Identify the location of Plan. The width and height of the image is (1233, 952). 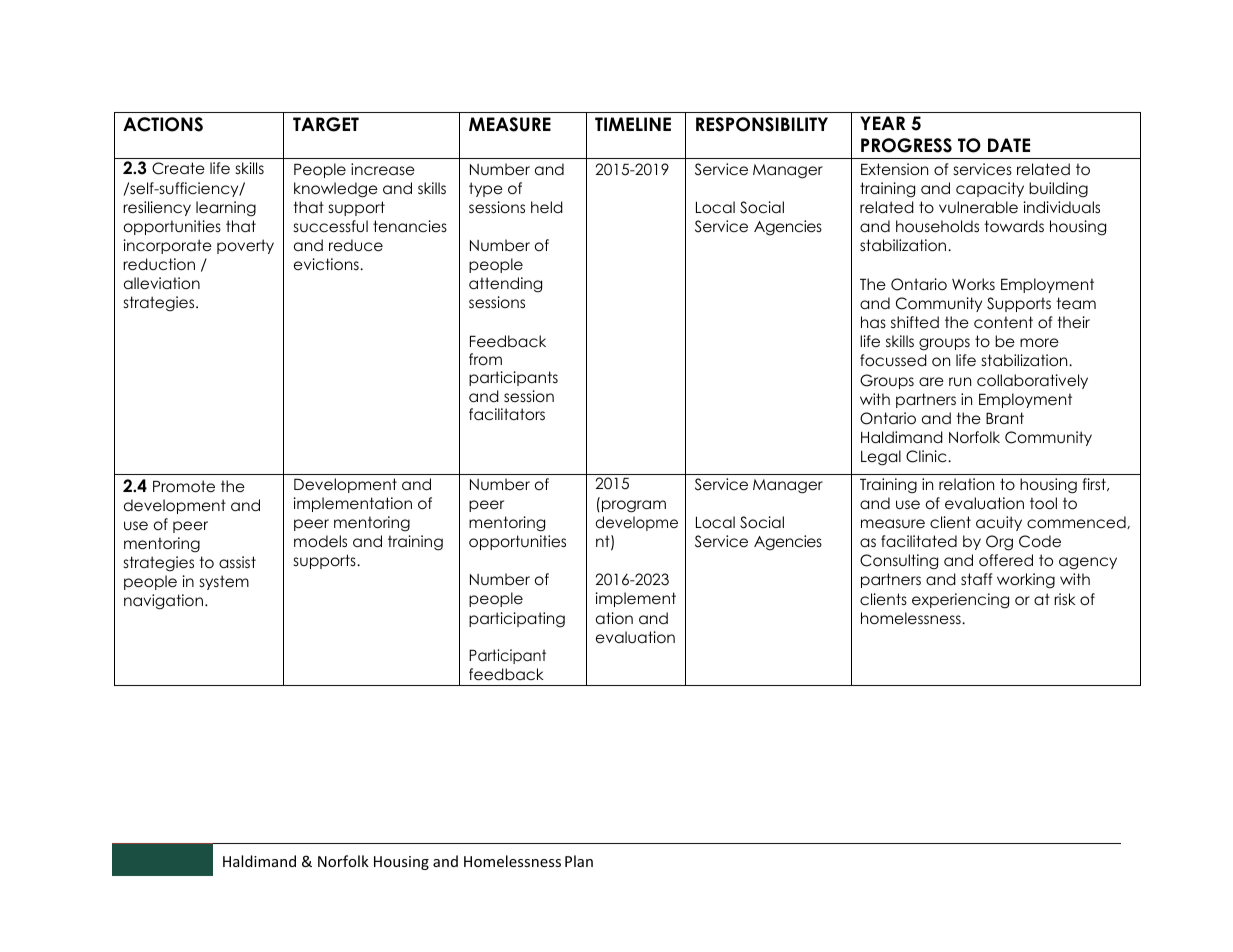
(579, 861).
